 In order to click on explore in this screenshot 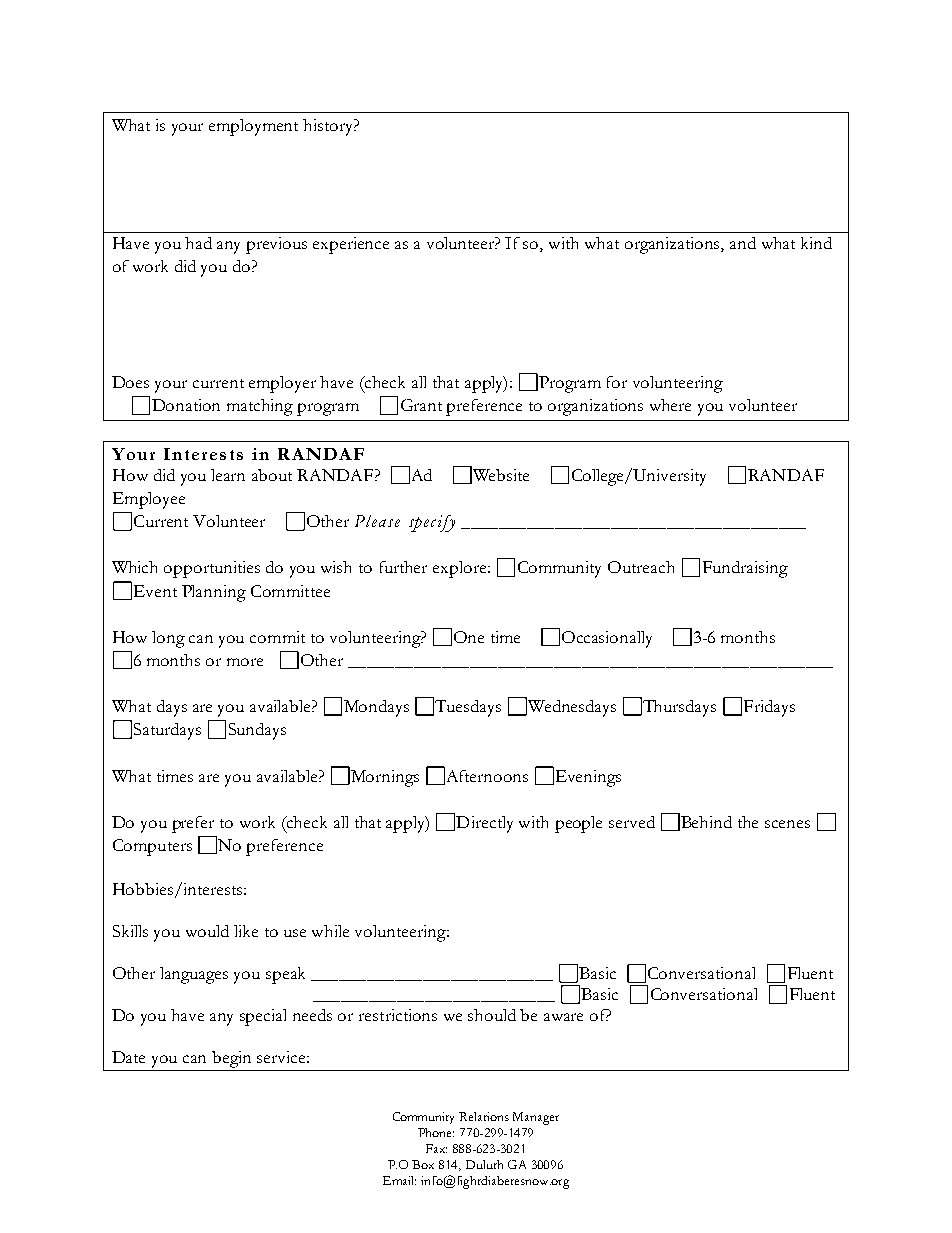, I will do `click(461, 569)`.
